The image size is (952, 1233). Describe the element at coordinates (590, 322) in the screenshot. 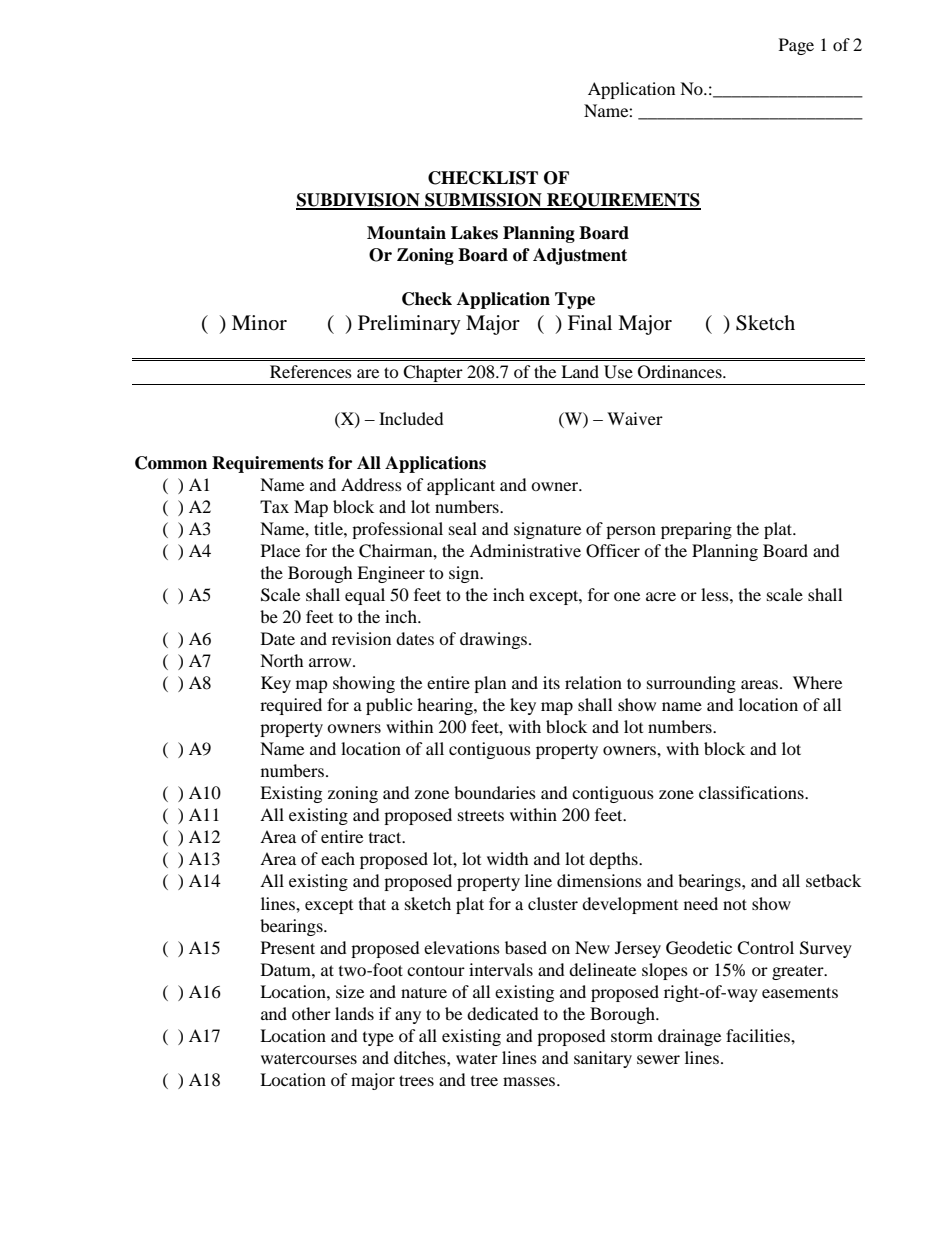

I see `Final` at that location.
